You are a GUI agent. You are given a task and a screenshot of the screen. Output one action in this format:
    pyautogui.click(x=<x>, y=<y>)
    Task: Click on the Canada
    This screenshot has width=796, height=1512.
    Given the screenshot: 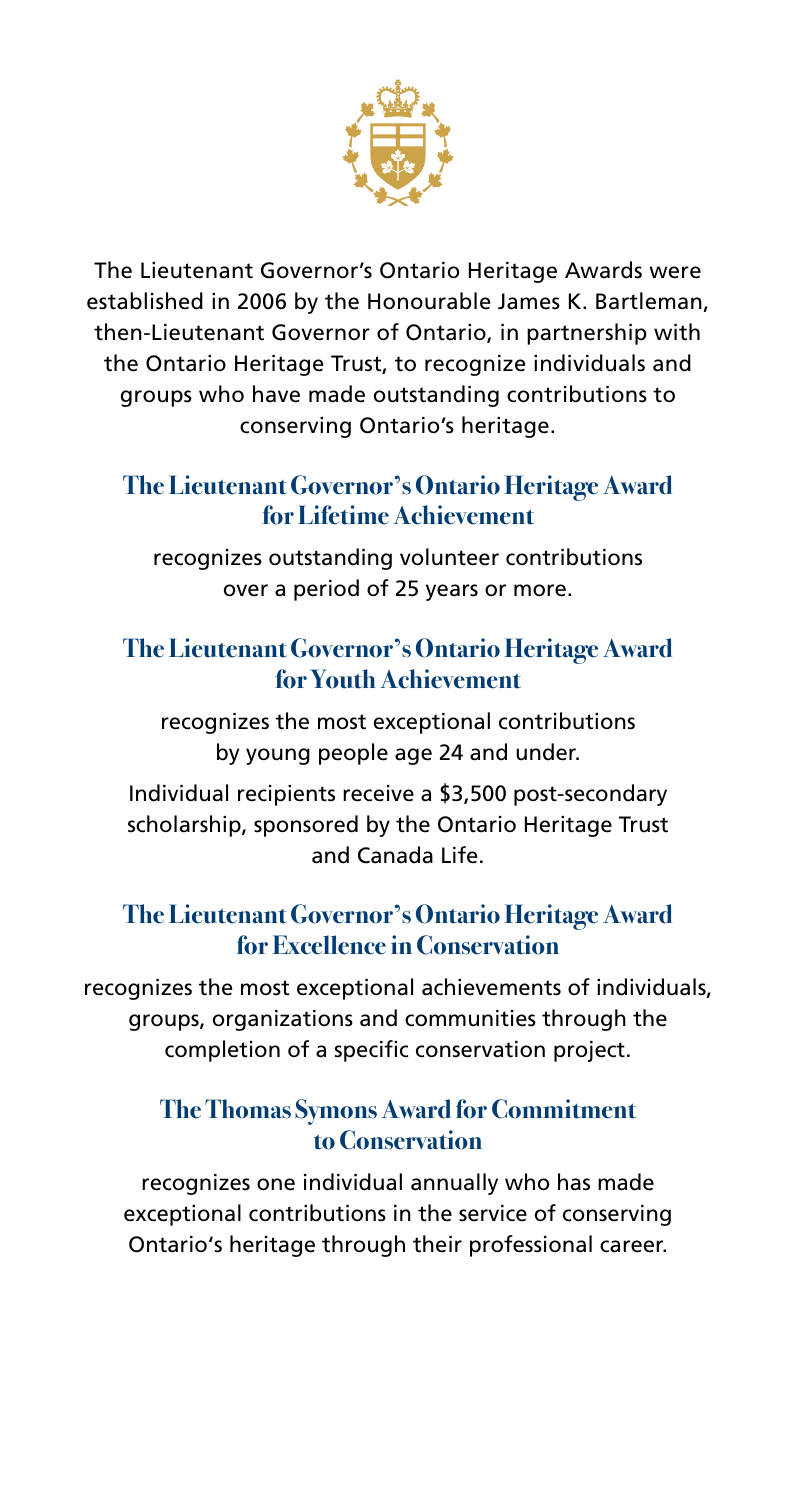 What is the action you would take?
    pyautogui.click(x=395, y=855)
